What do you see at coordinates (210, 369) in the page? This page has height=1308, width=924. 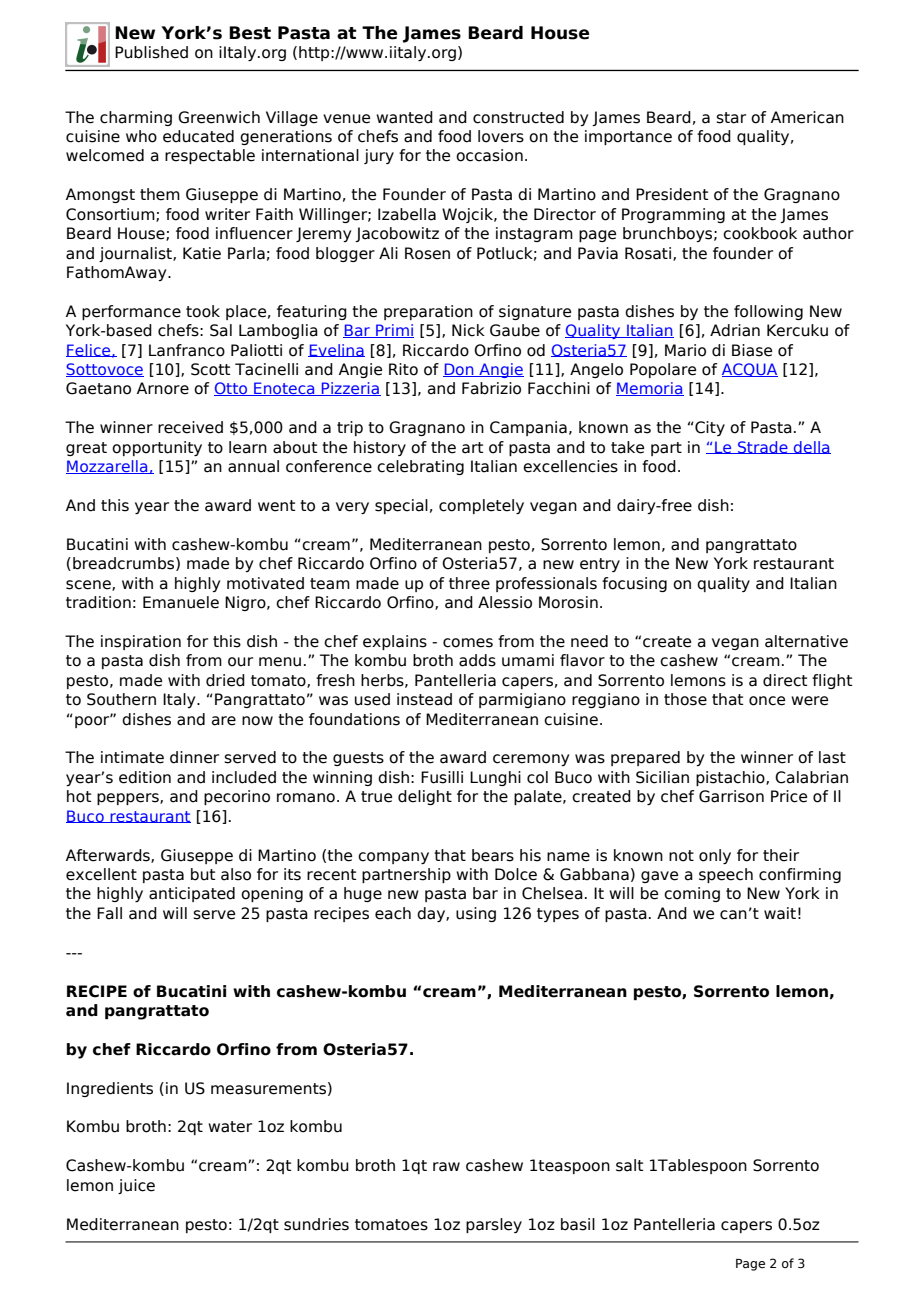 I see `Scott` at bounding box center [210, 369].
